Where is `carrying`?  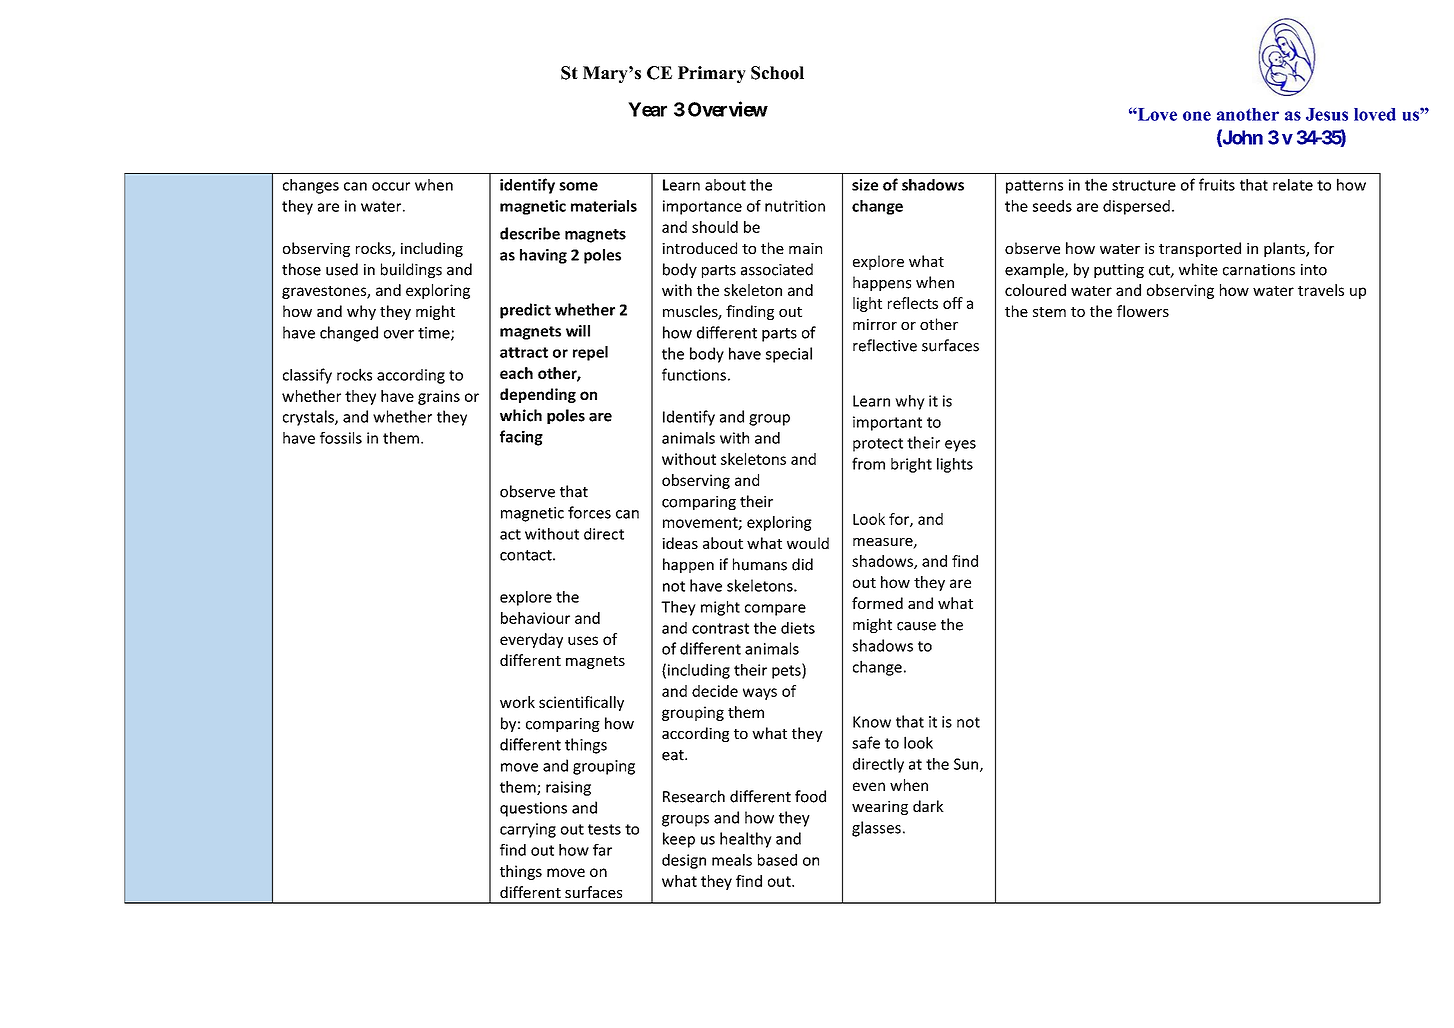 carrying is located at coordinates (528, 830).
